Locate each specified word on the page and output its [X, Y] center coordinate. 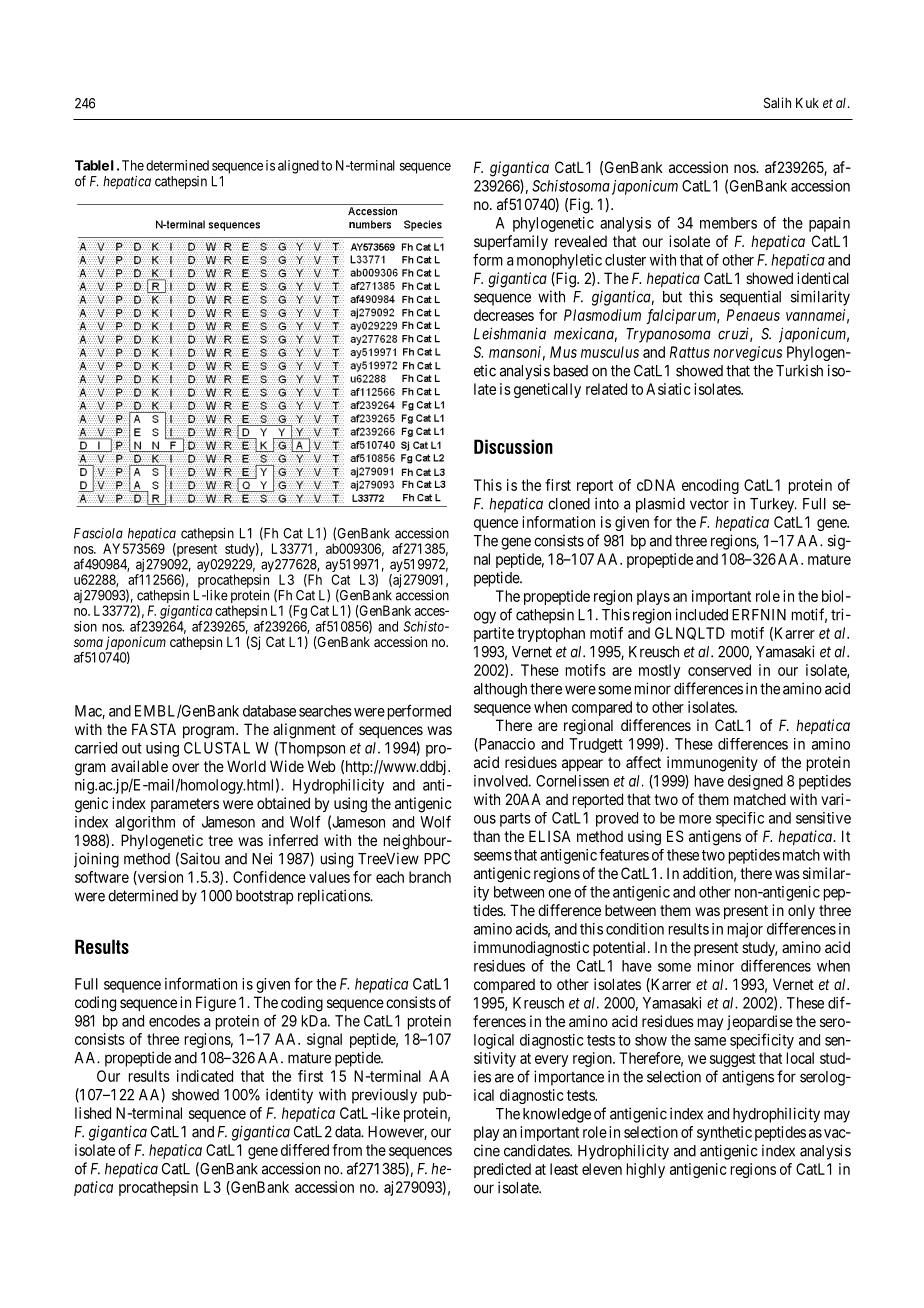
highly [646, 1170]
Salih [777, 102]
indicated [205, 1076]
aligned [298, 167]
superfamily [511, 242]
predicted [502, 1170]
